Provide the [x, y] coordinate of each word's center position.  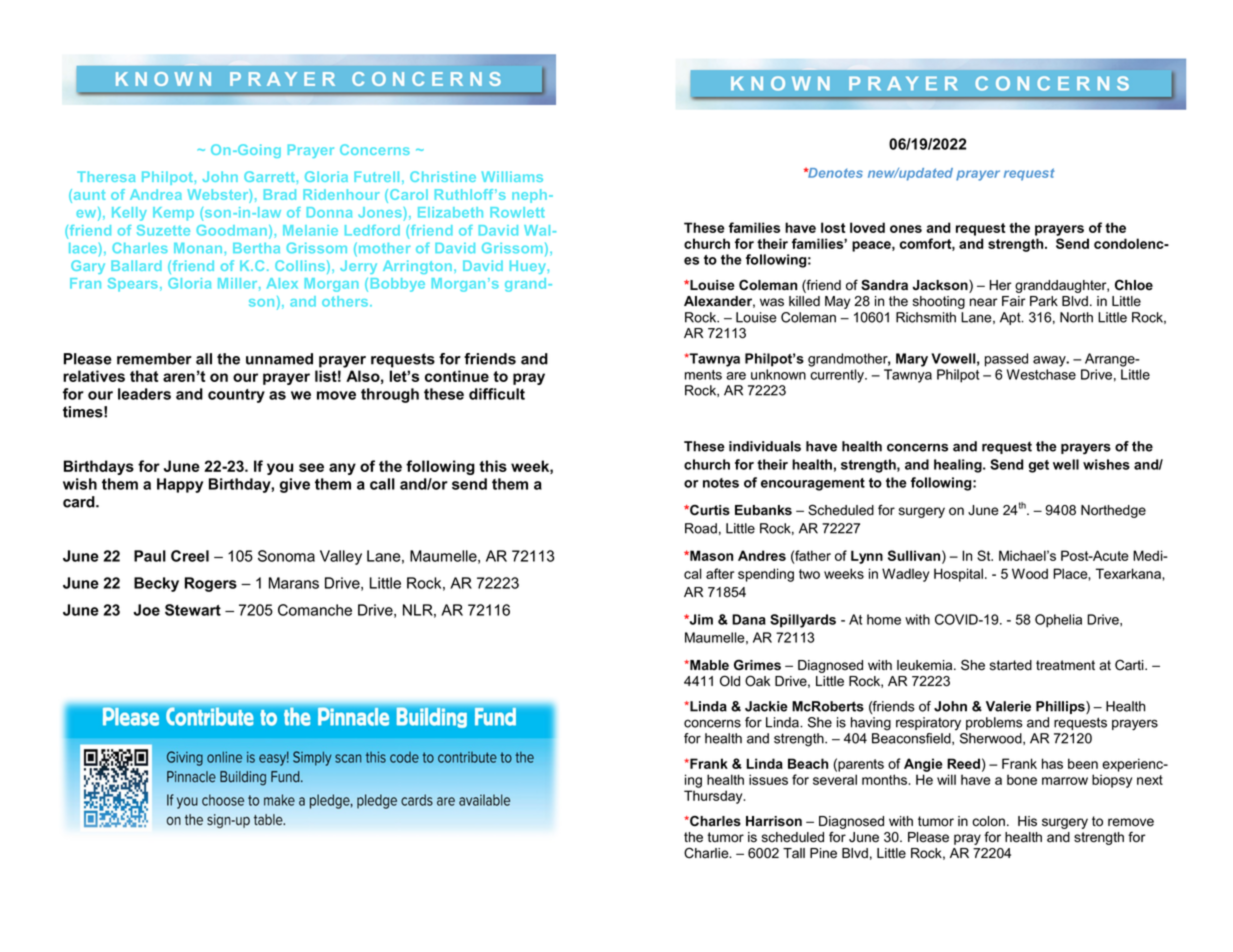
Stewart [193, 610]
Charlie [707, 853]
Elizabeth [450, 212]
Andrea [156, 194]
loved [867, 227]
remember [154, 359]
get [1039, 466]
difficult [497, 394]
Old [730, 681]
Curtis [709, 510]
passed [1006, 360]
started [1011, 665]
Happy [180, 485]
